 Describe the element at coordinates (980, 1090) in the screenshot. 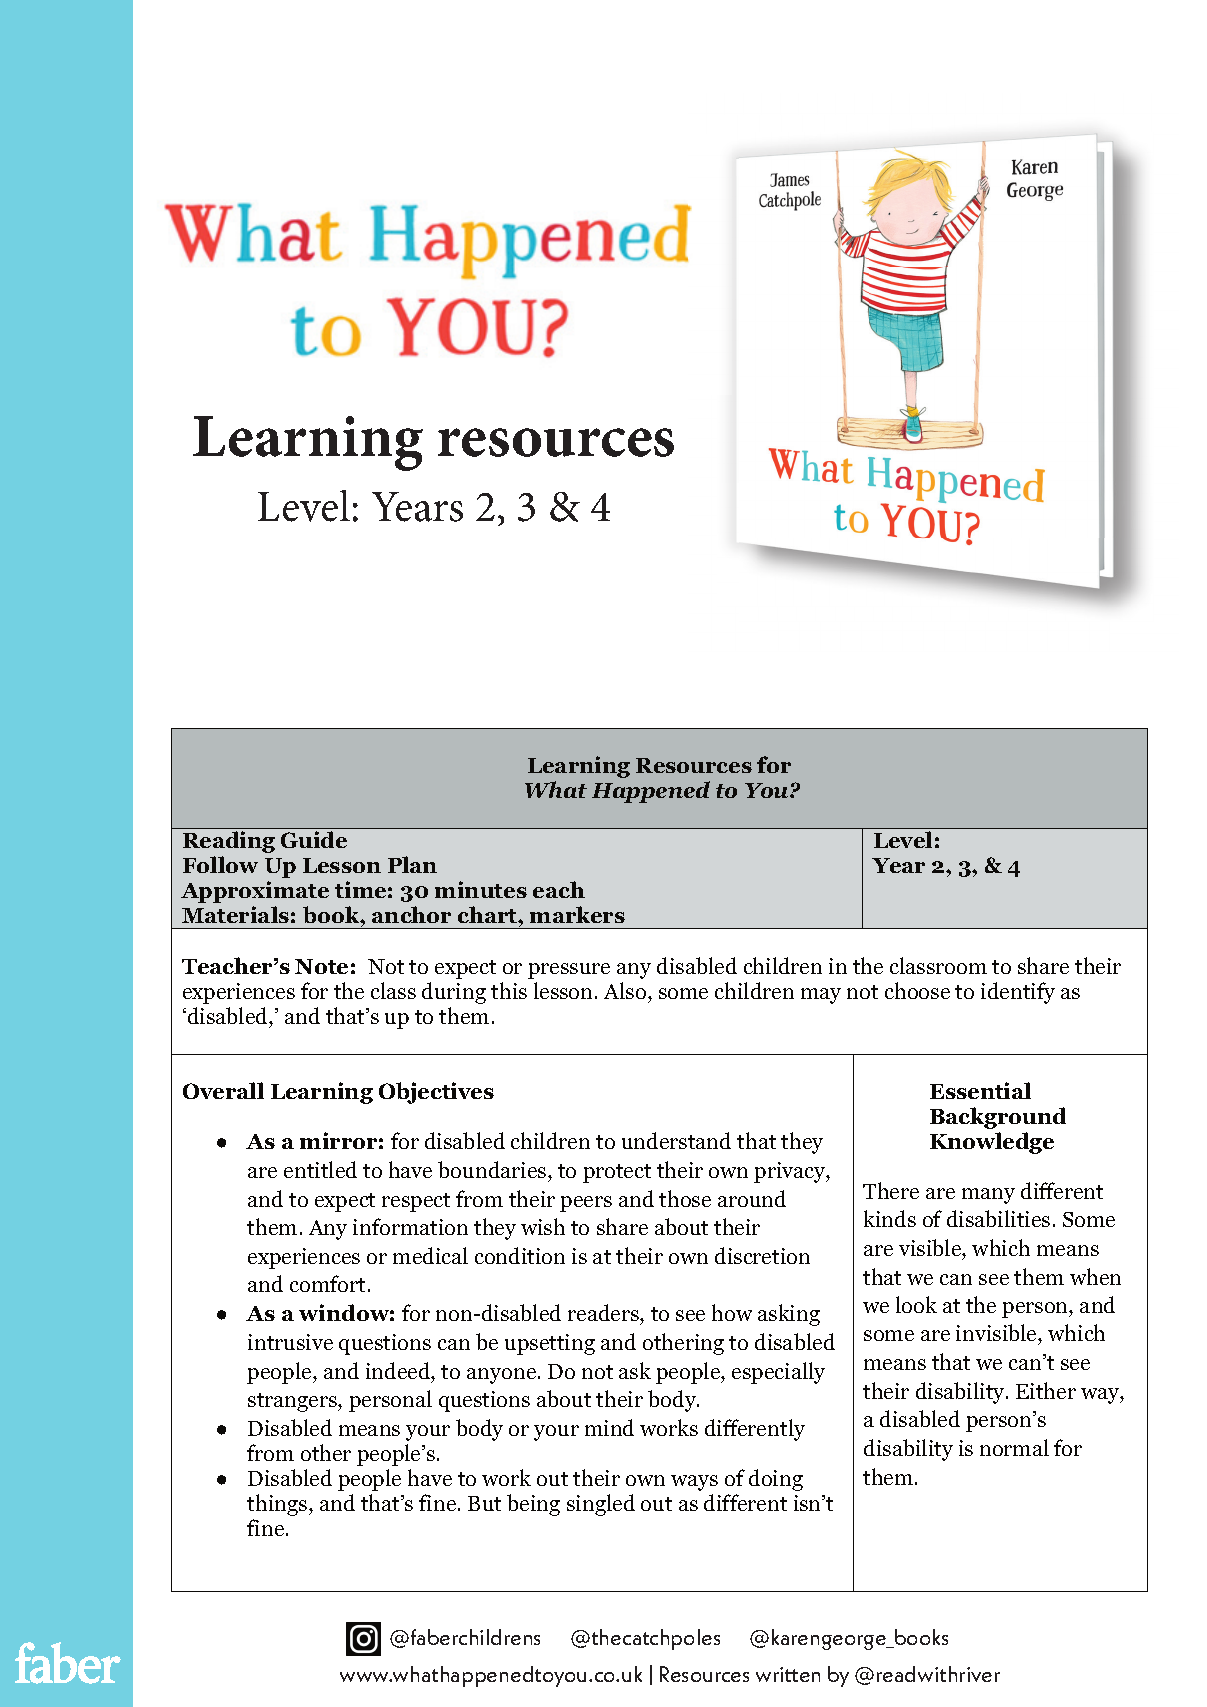

I see `Essential` at that location.
